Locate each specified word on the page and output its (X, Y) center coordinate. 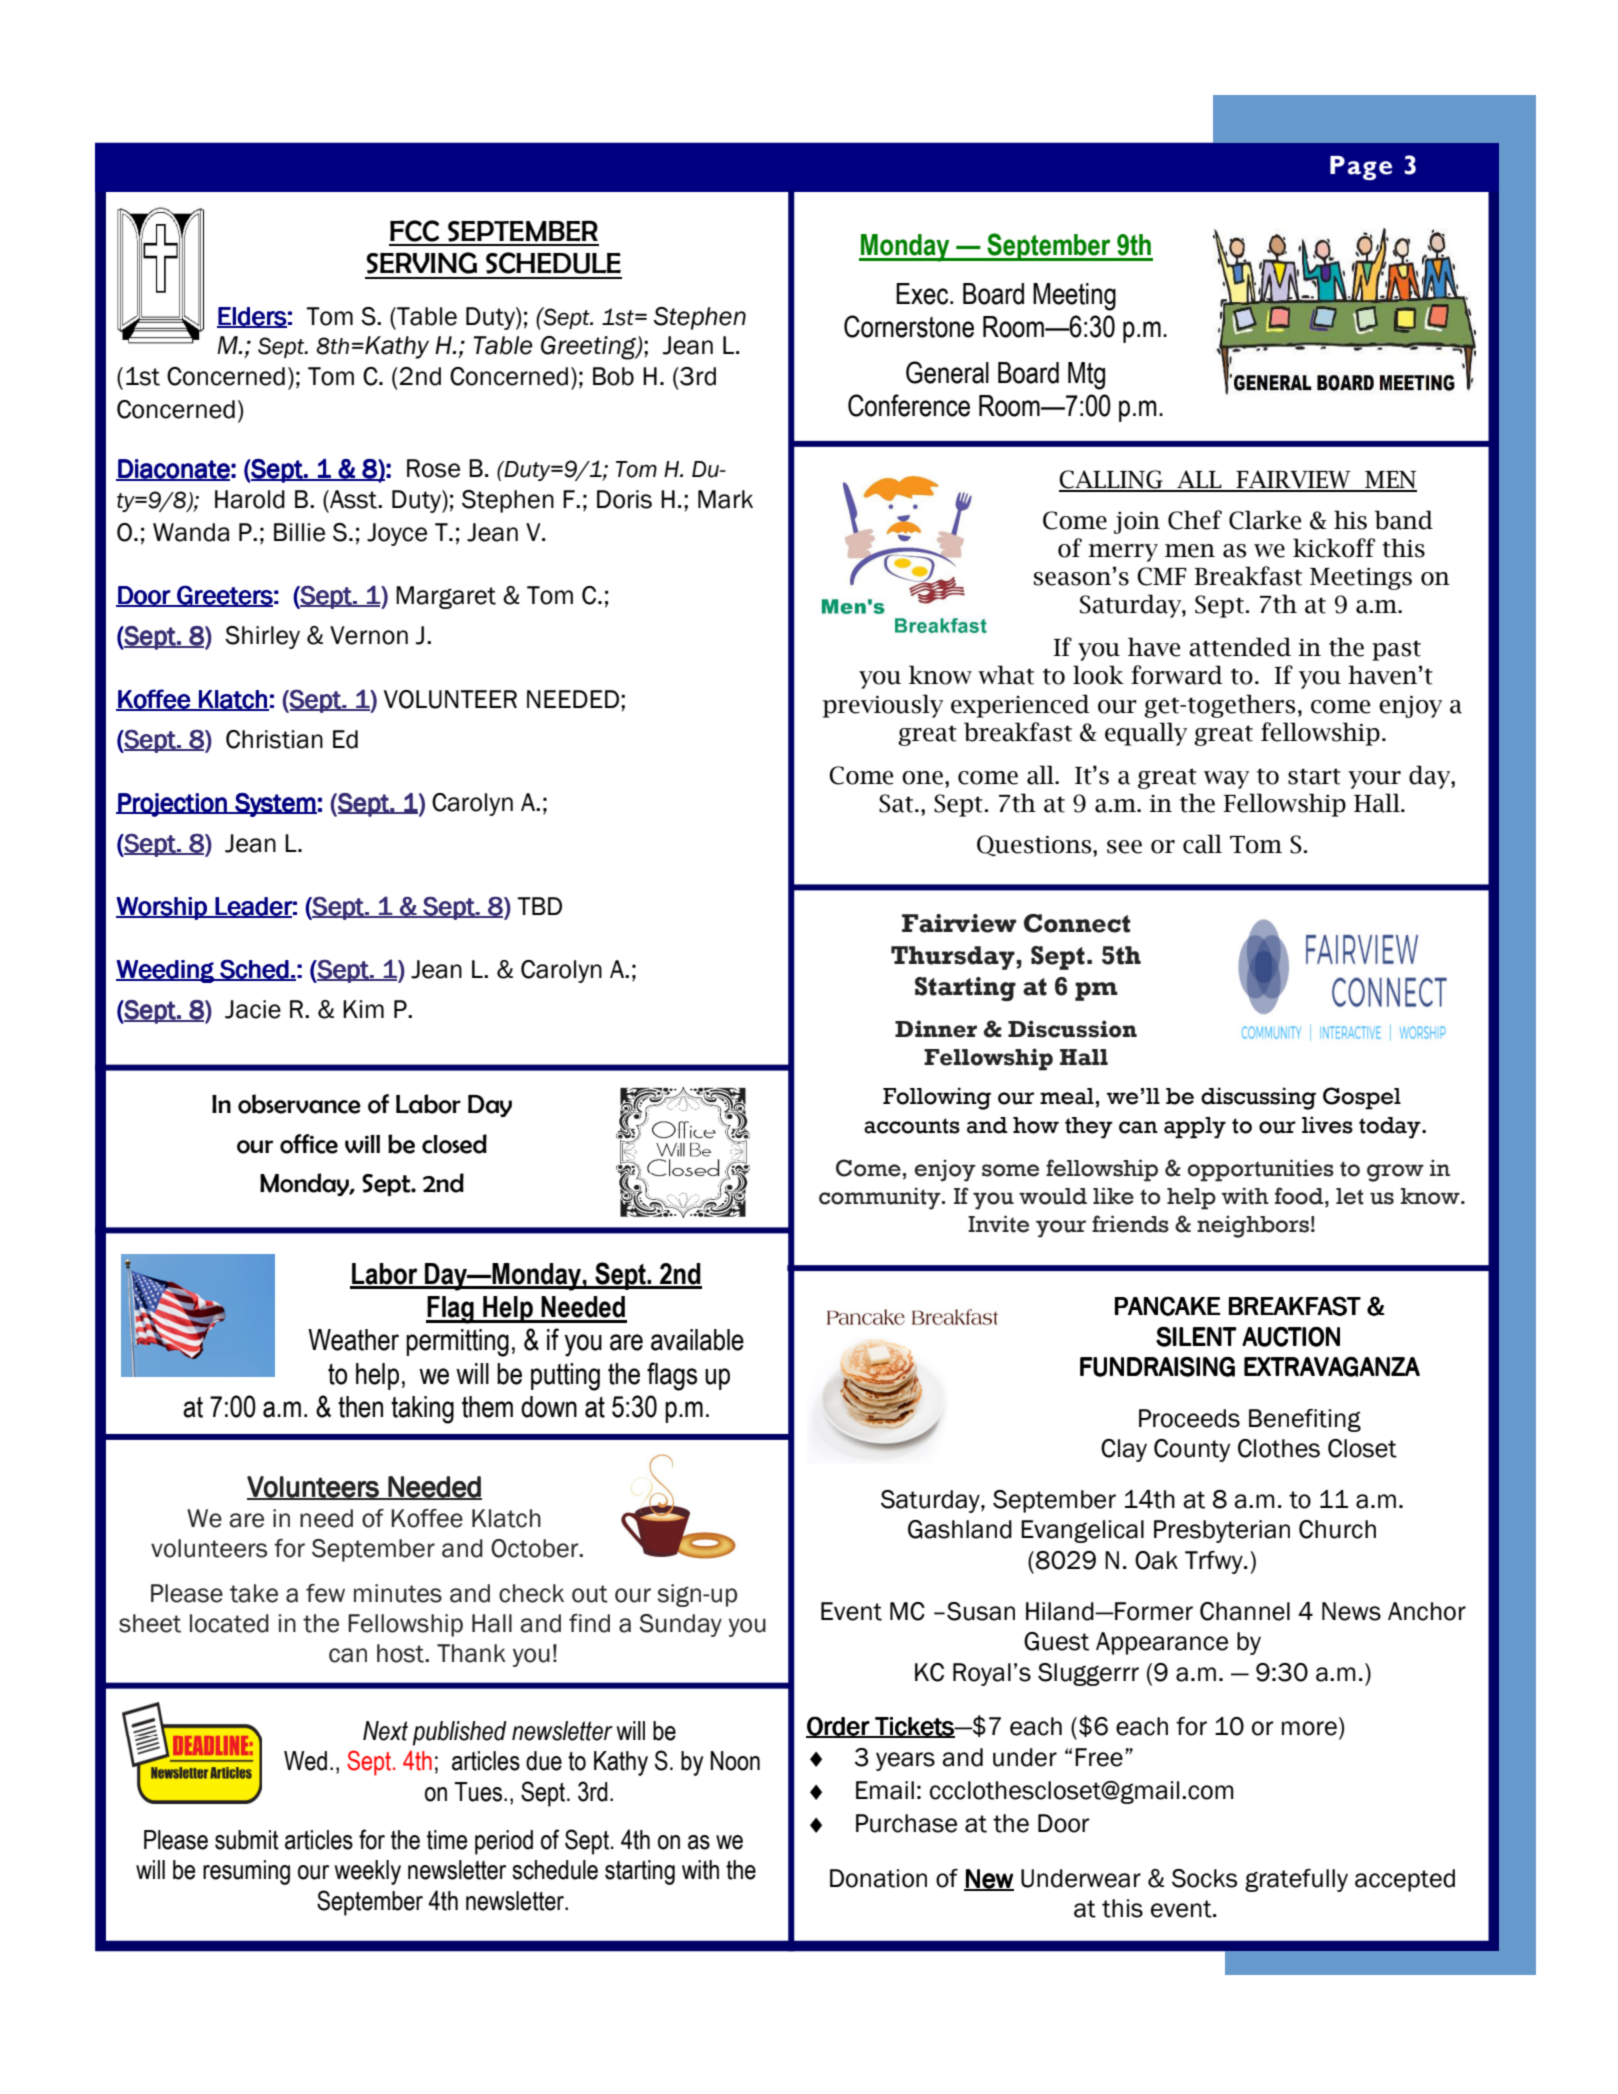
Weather (353, 1340)
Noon (735, 1761)
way (1226, 780)
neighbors (1253, 1226)
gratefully (1296, 1880)
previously (882, 706)
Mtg (1086, 376)
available (697, 1340)
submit (247, 1840)
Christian (274, 739)
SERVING (421, 263)
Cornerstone (909, 326)
